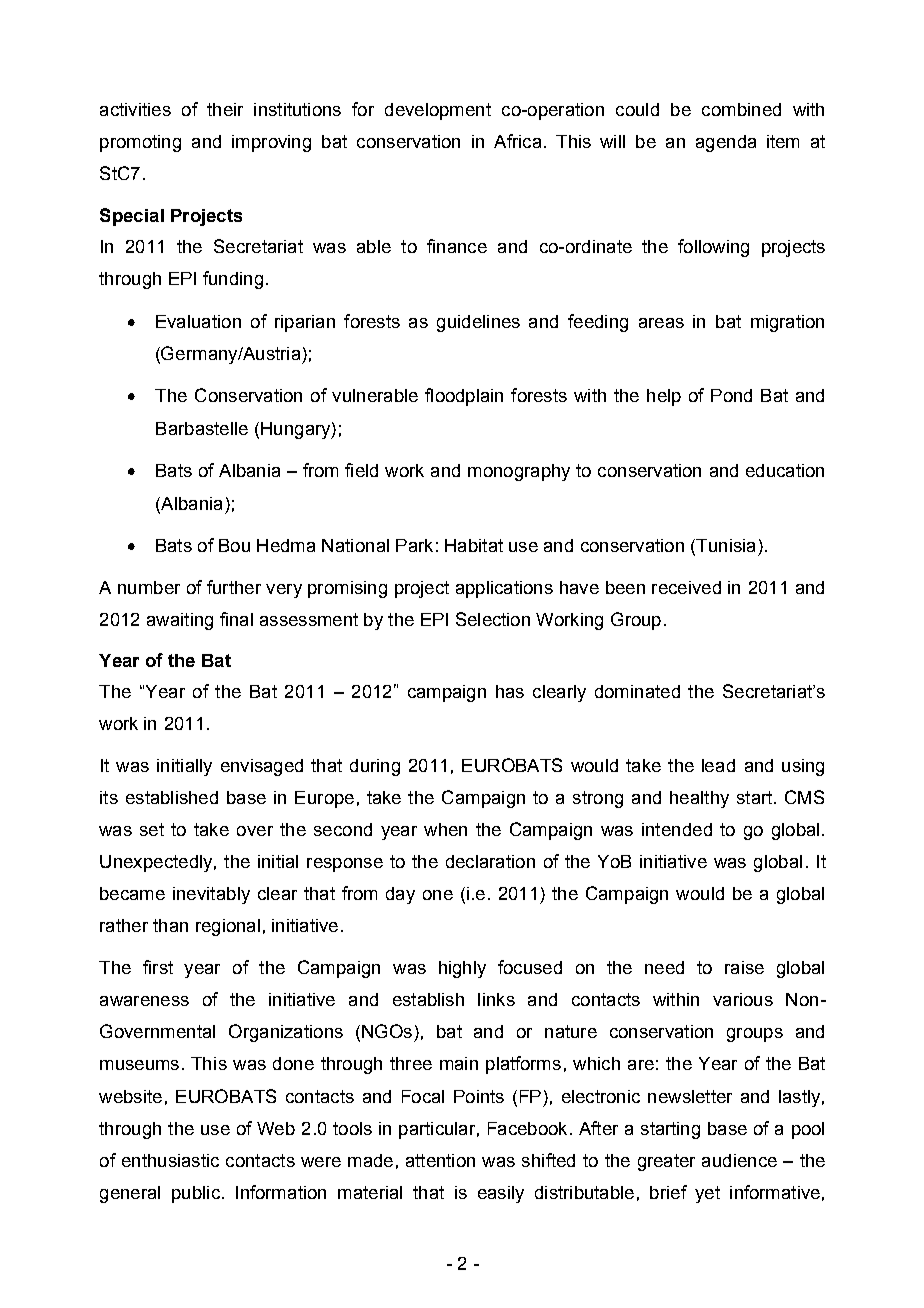 The image size is (924, 1308). I want to click on promoting, so click(140, 143).
